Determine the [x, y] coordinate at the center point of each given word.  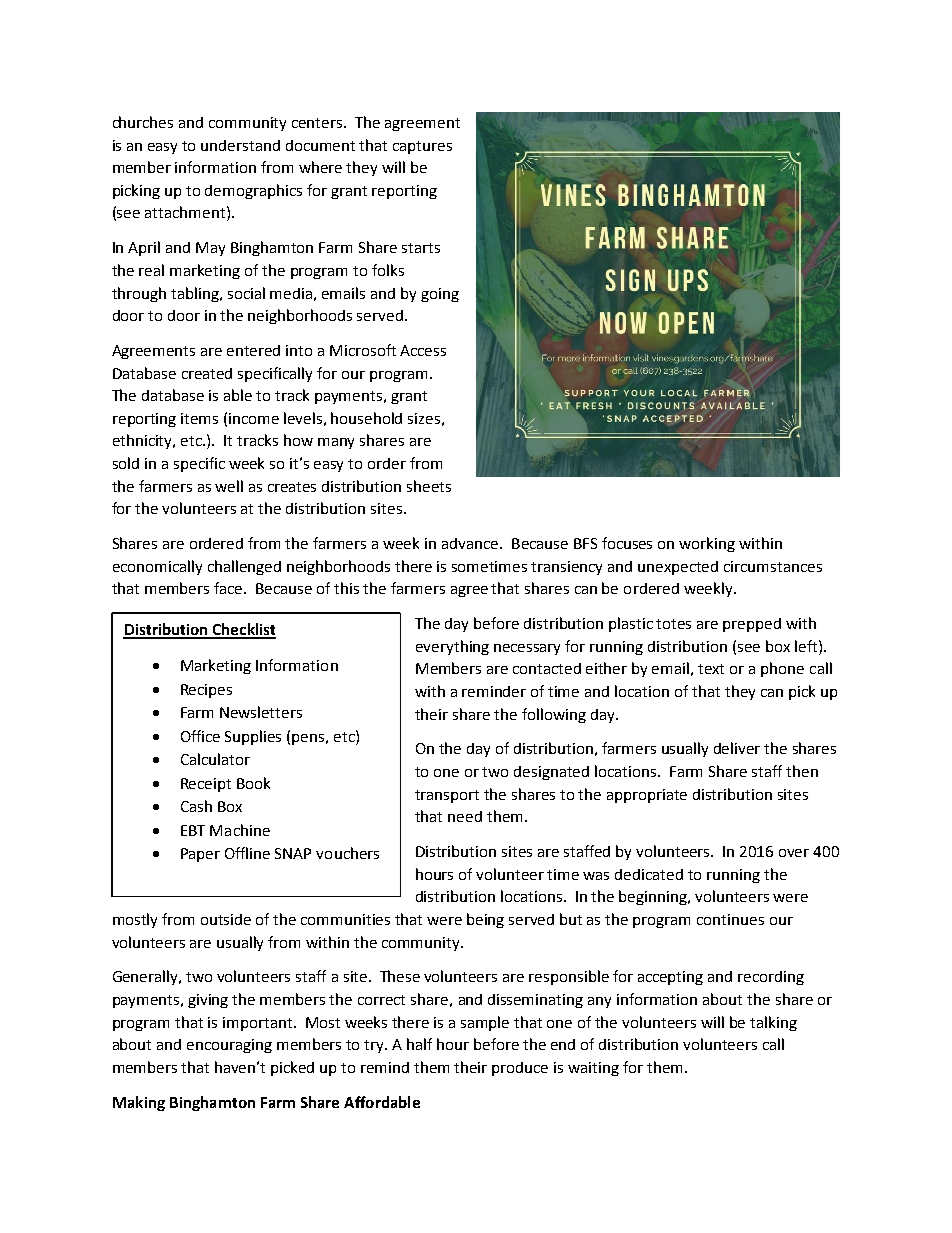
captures [422, 147]
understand [240, 145]
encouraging [229, 1046]
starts [421, 248]
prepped [752, 625]
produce [520, 1069]
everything [452, 647]
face [229, 588]
